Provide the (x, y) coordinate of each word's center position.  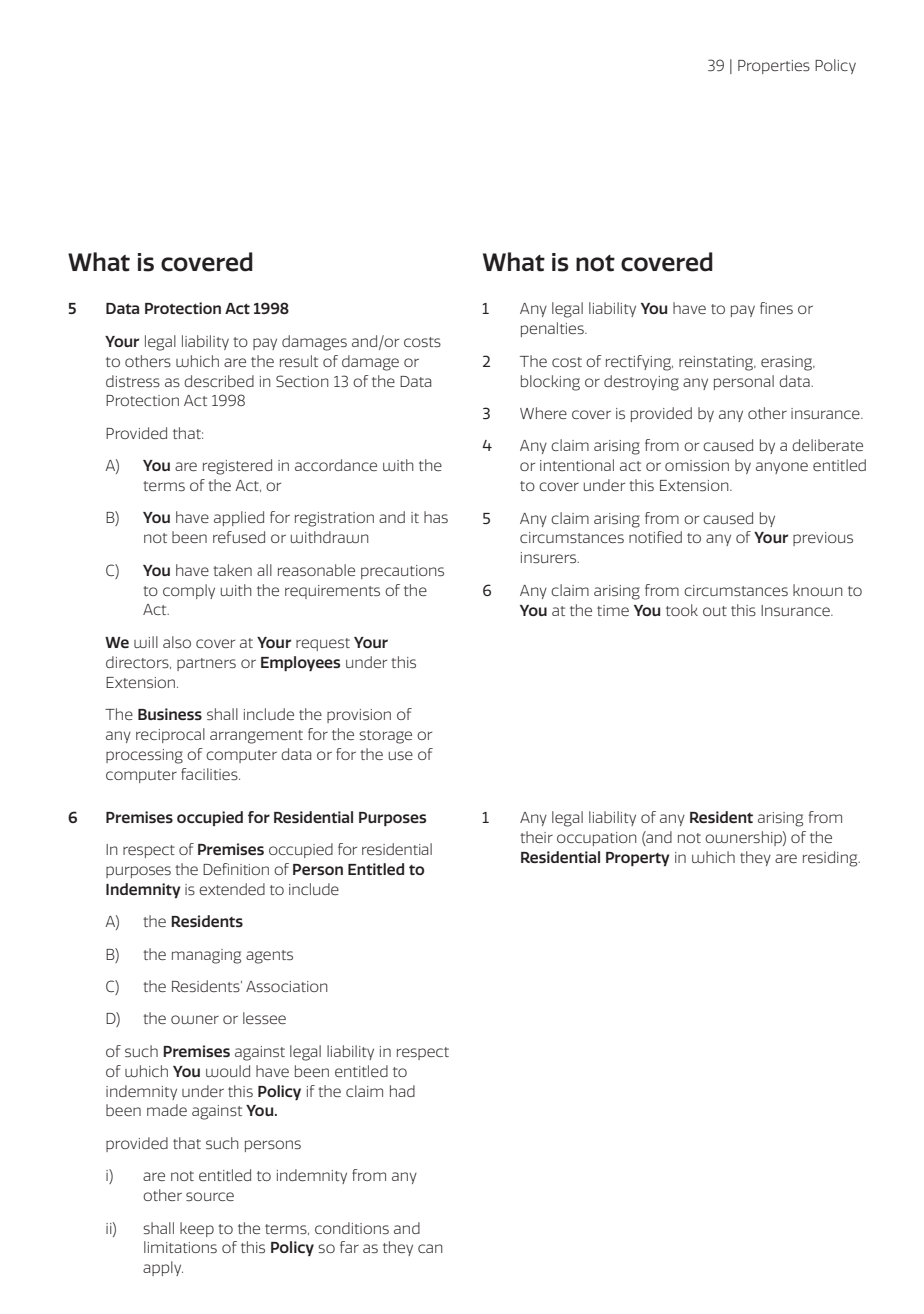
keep (197, 1229)
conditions (352, 1228)
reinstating (717, 363)
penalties (553, 329)
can (430, 1248)
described (219, 381)
